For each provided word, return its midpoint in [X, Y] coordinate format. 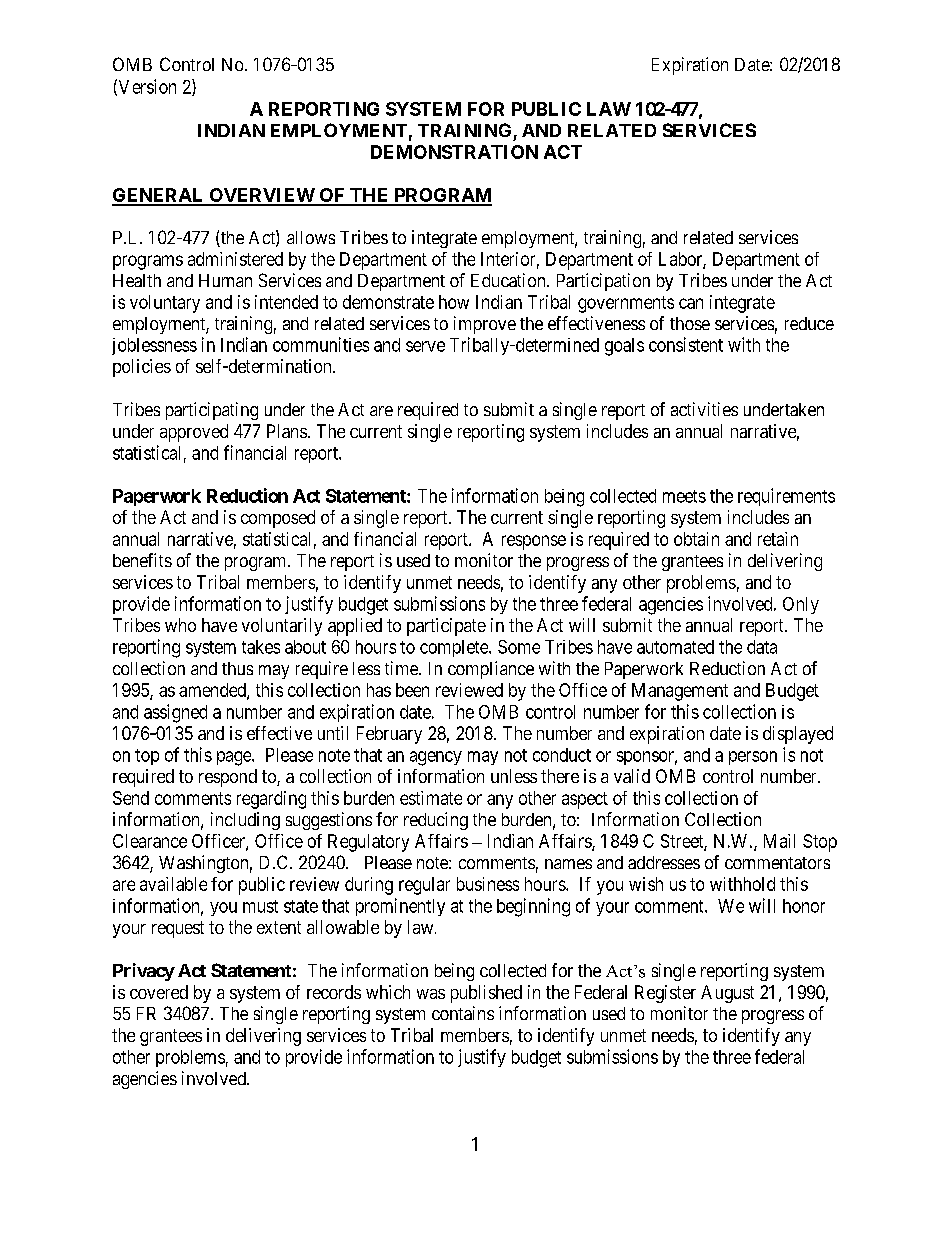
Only [801, 605]
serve [425, 346]
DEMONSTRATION [454, 152]
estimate [431, 798]
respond [228, 778]
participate [446, 627]
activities [704, 409]
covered [159, 992]
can [691, 303]
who [180, 625]
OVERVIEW [262, 196]
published [486, 994]
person [753, 758]
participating [212, 411]
